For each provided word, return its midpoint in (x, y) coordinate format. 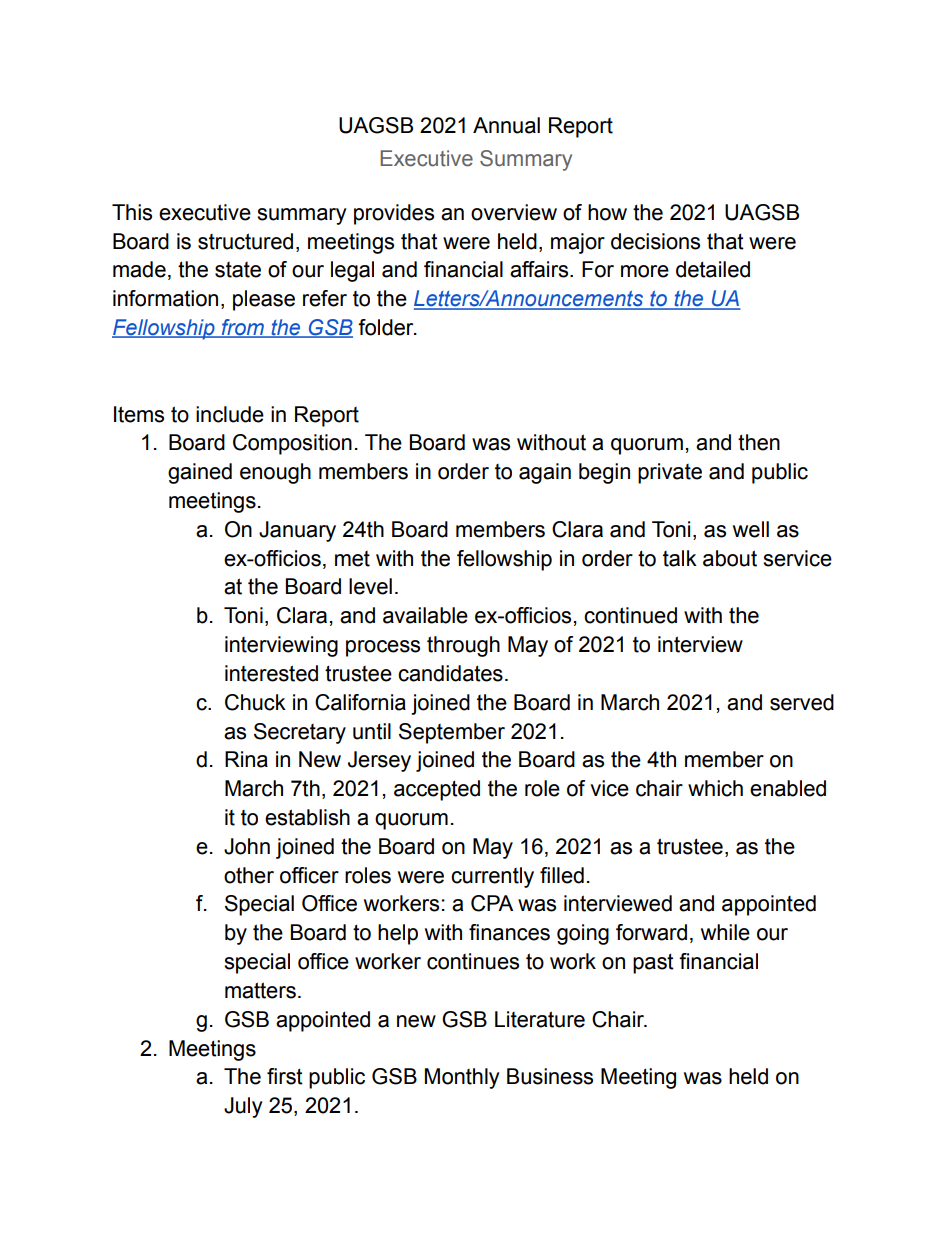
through (463, 646)
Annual (506, 125)
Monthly (462, 1078)
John (247, 846)
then (759, 442)
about (730, 558)
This (132, 212)
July (243, 1107)
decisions (655, 241)
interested (271, 673)
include (230, 414)
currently (492, 877)
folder (387, 327)
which (715, 788)
